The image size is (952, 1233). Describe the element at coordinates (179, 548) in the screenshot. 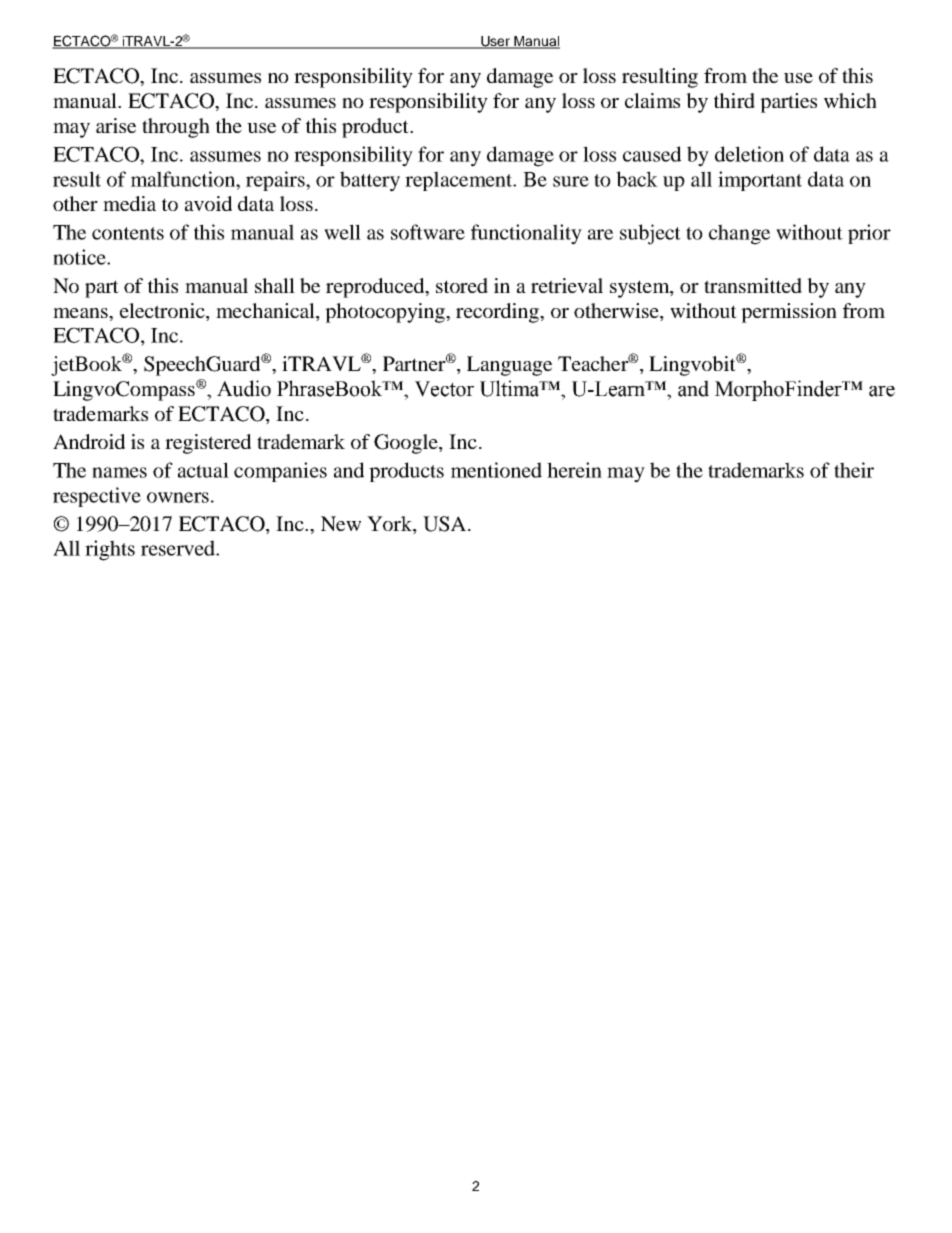

I see `reserved` at that location.
